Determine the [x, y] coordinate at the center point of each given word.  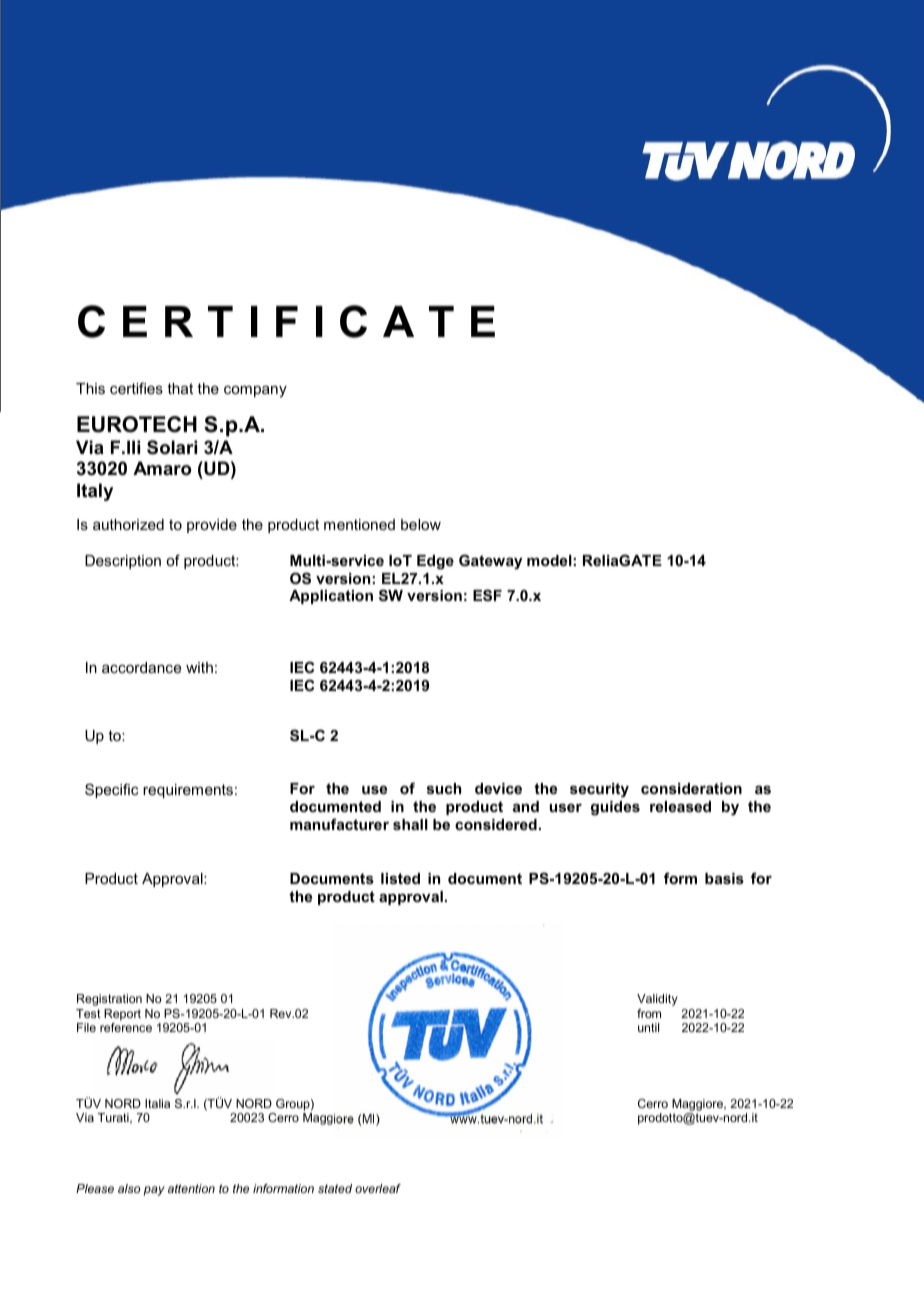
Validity [657, 1000]
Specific [111, 790]
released [680, 806]
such [444, 788]
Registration [109, 1000]
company [255, 391]
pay [154, 1191]
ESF [487, 595]
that [180, 388]
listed [400, 878]
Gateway [490, 562]
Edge [435, 562]
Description [123, 562]
